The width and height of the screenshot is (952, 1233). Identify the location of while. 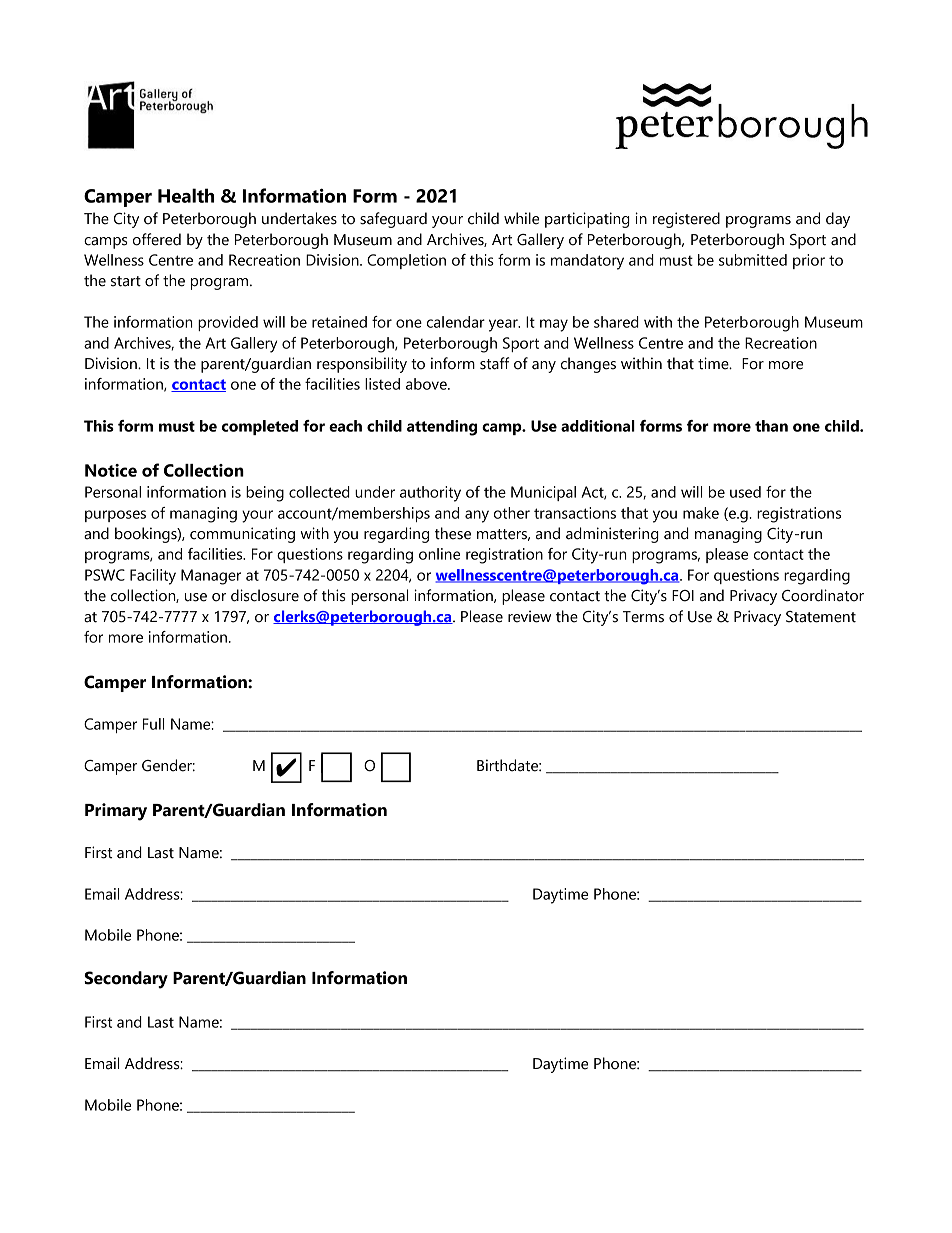
(521, 218).
